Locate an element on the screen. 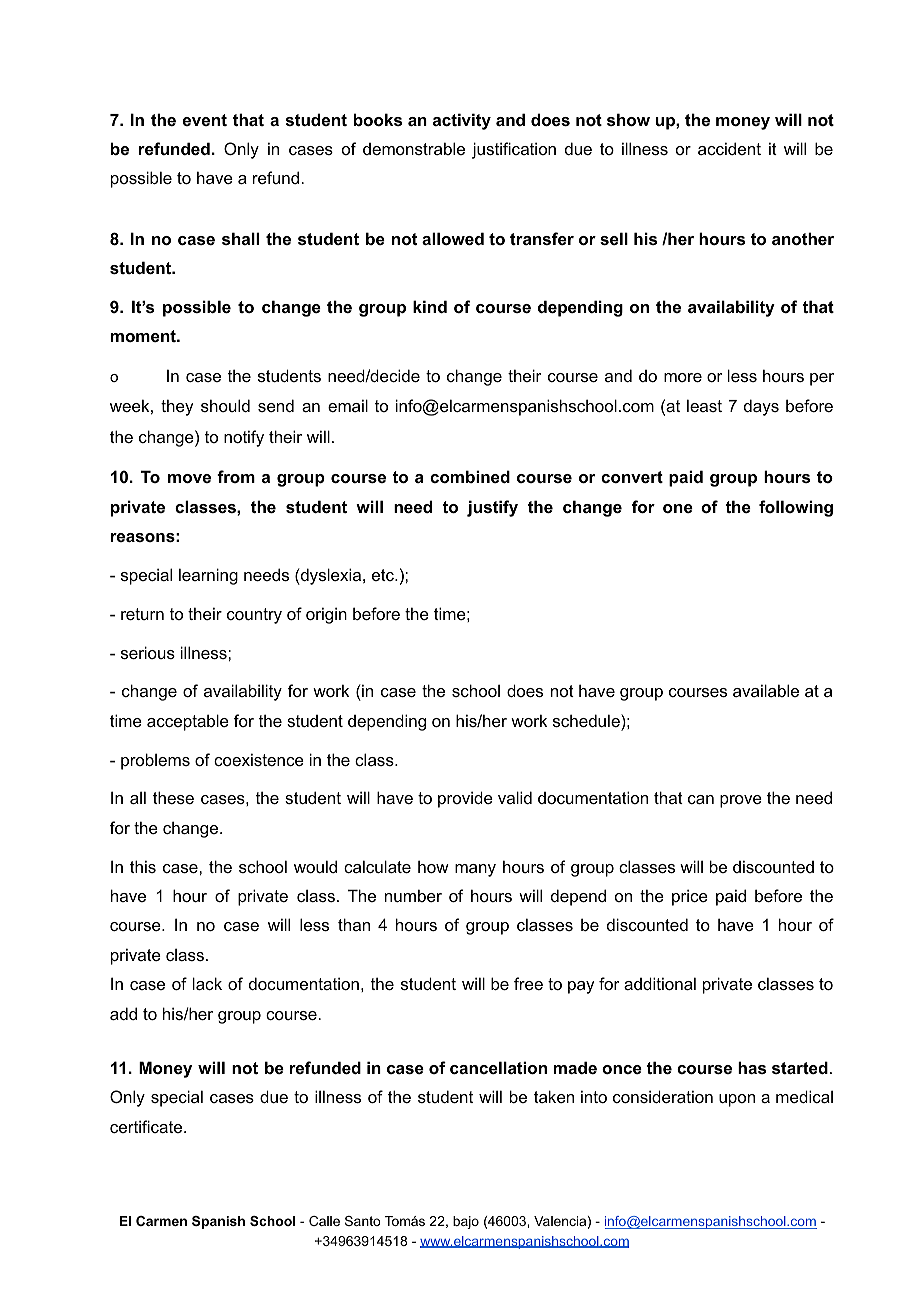  country is located at coordinates (254, 616).
